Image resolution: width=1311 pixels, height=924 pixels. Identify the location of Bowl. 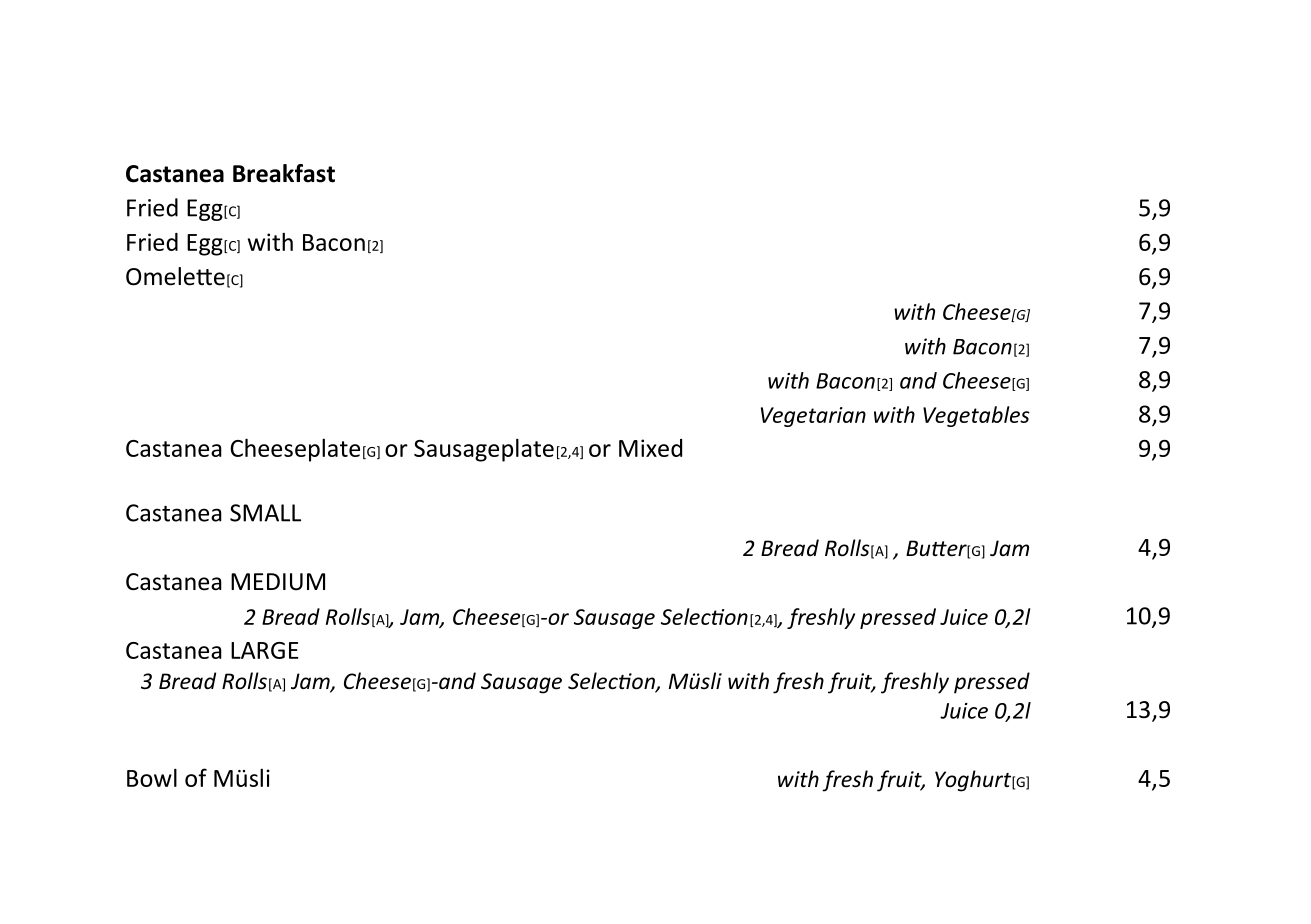
(152, 777).
